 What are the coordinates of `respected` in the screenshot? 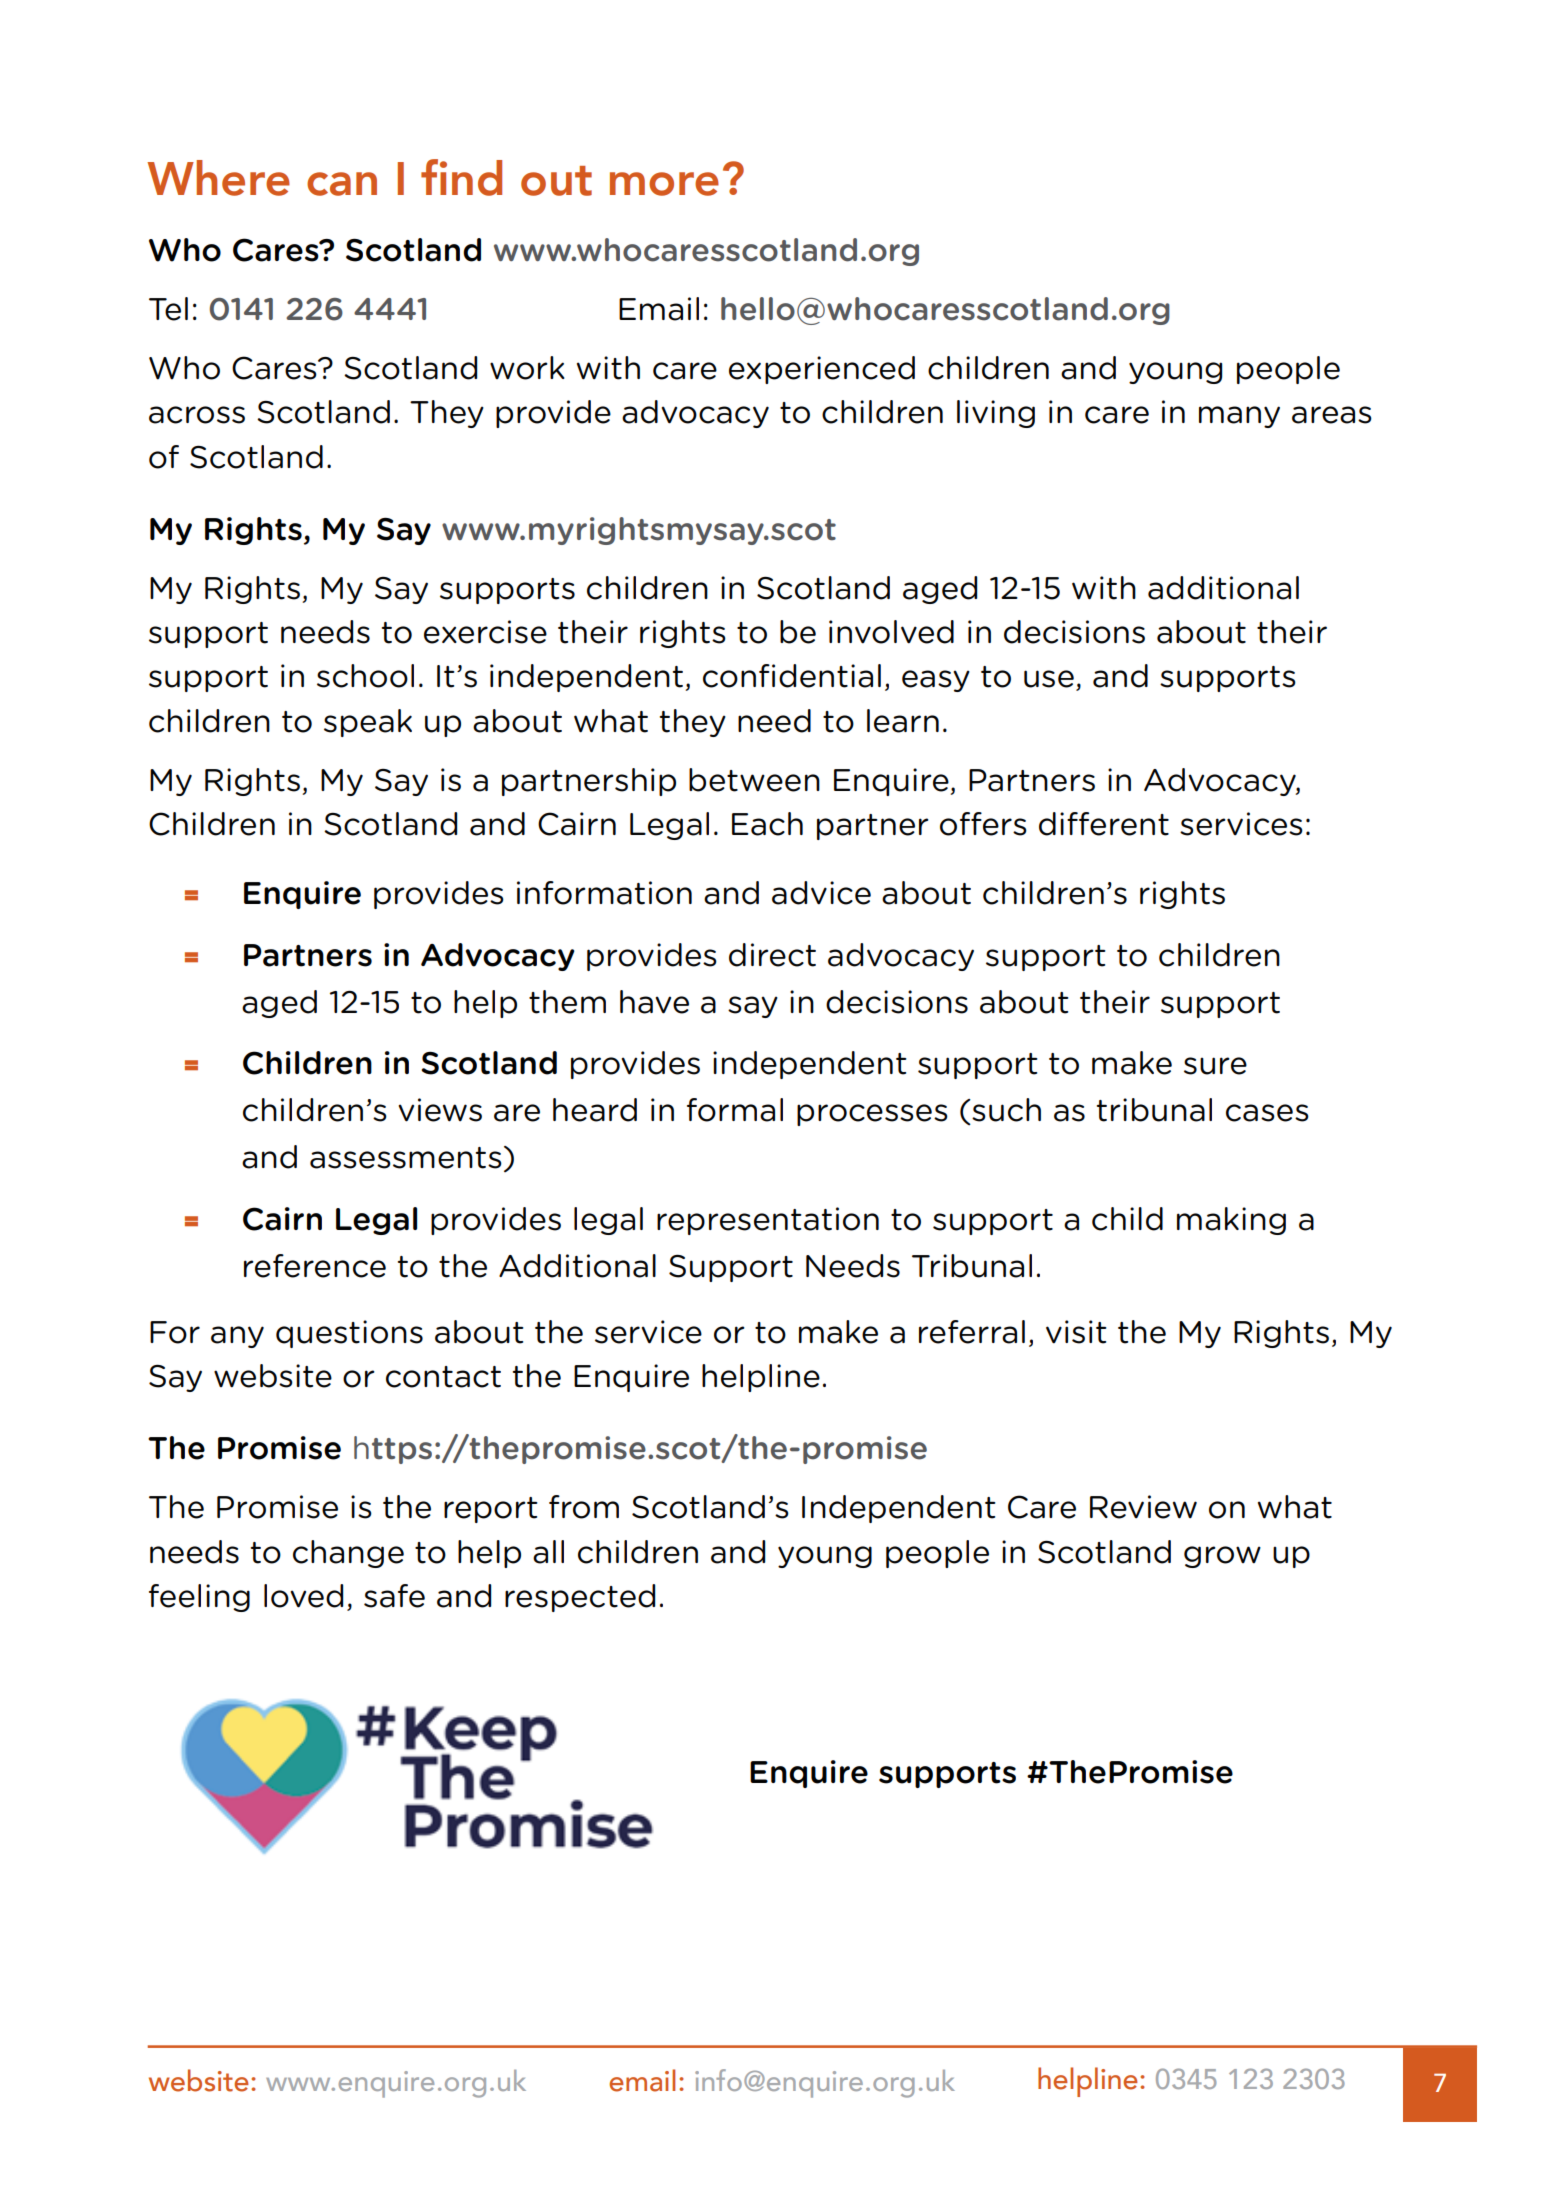 It's located at (580, 1598).
